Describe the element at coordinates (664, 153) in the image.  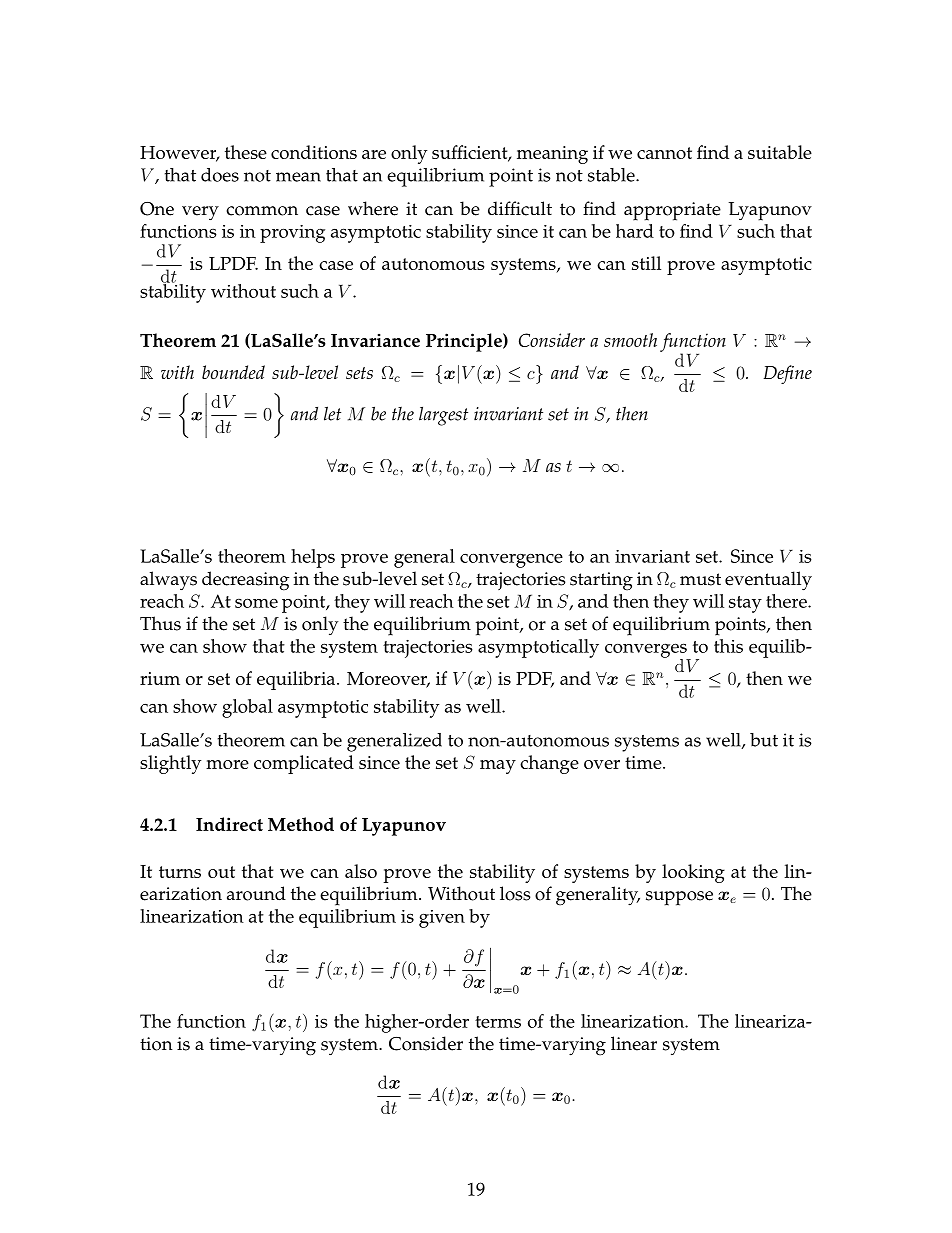
I see `cannot` at that location.
